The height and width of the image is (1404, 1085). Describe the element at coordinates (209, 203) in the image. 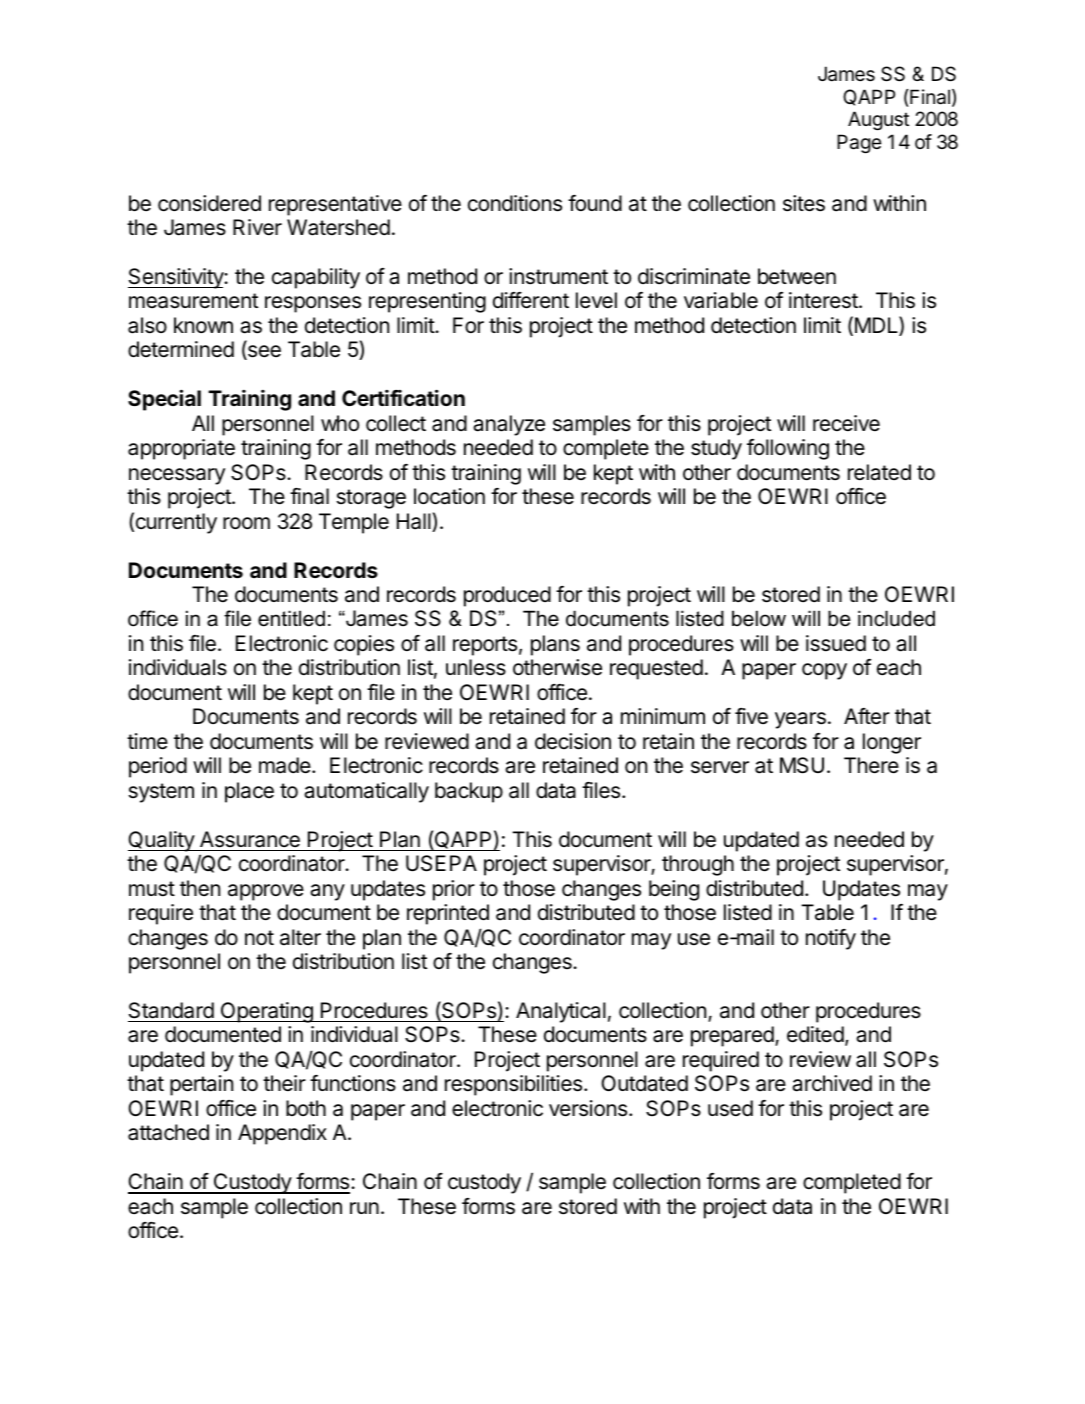

I see `considered` at that location.
